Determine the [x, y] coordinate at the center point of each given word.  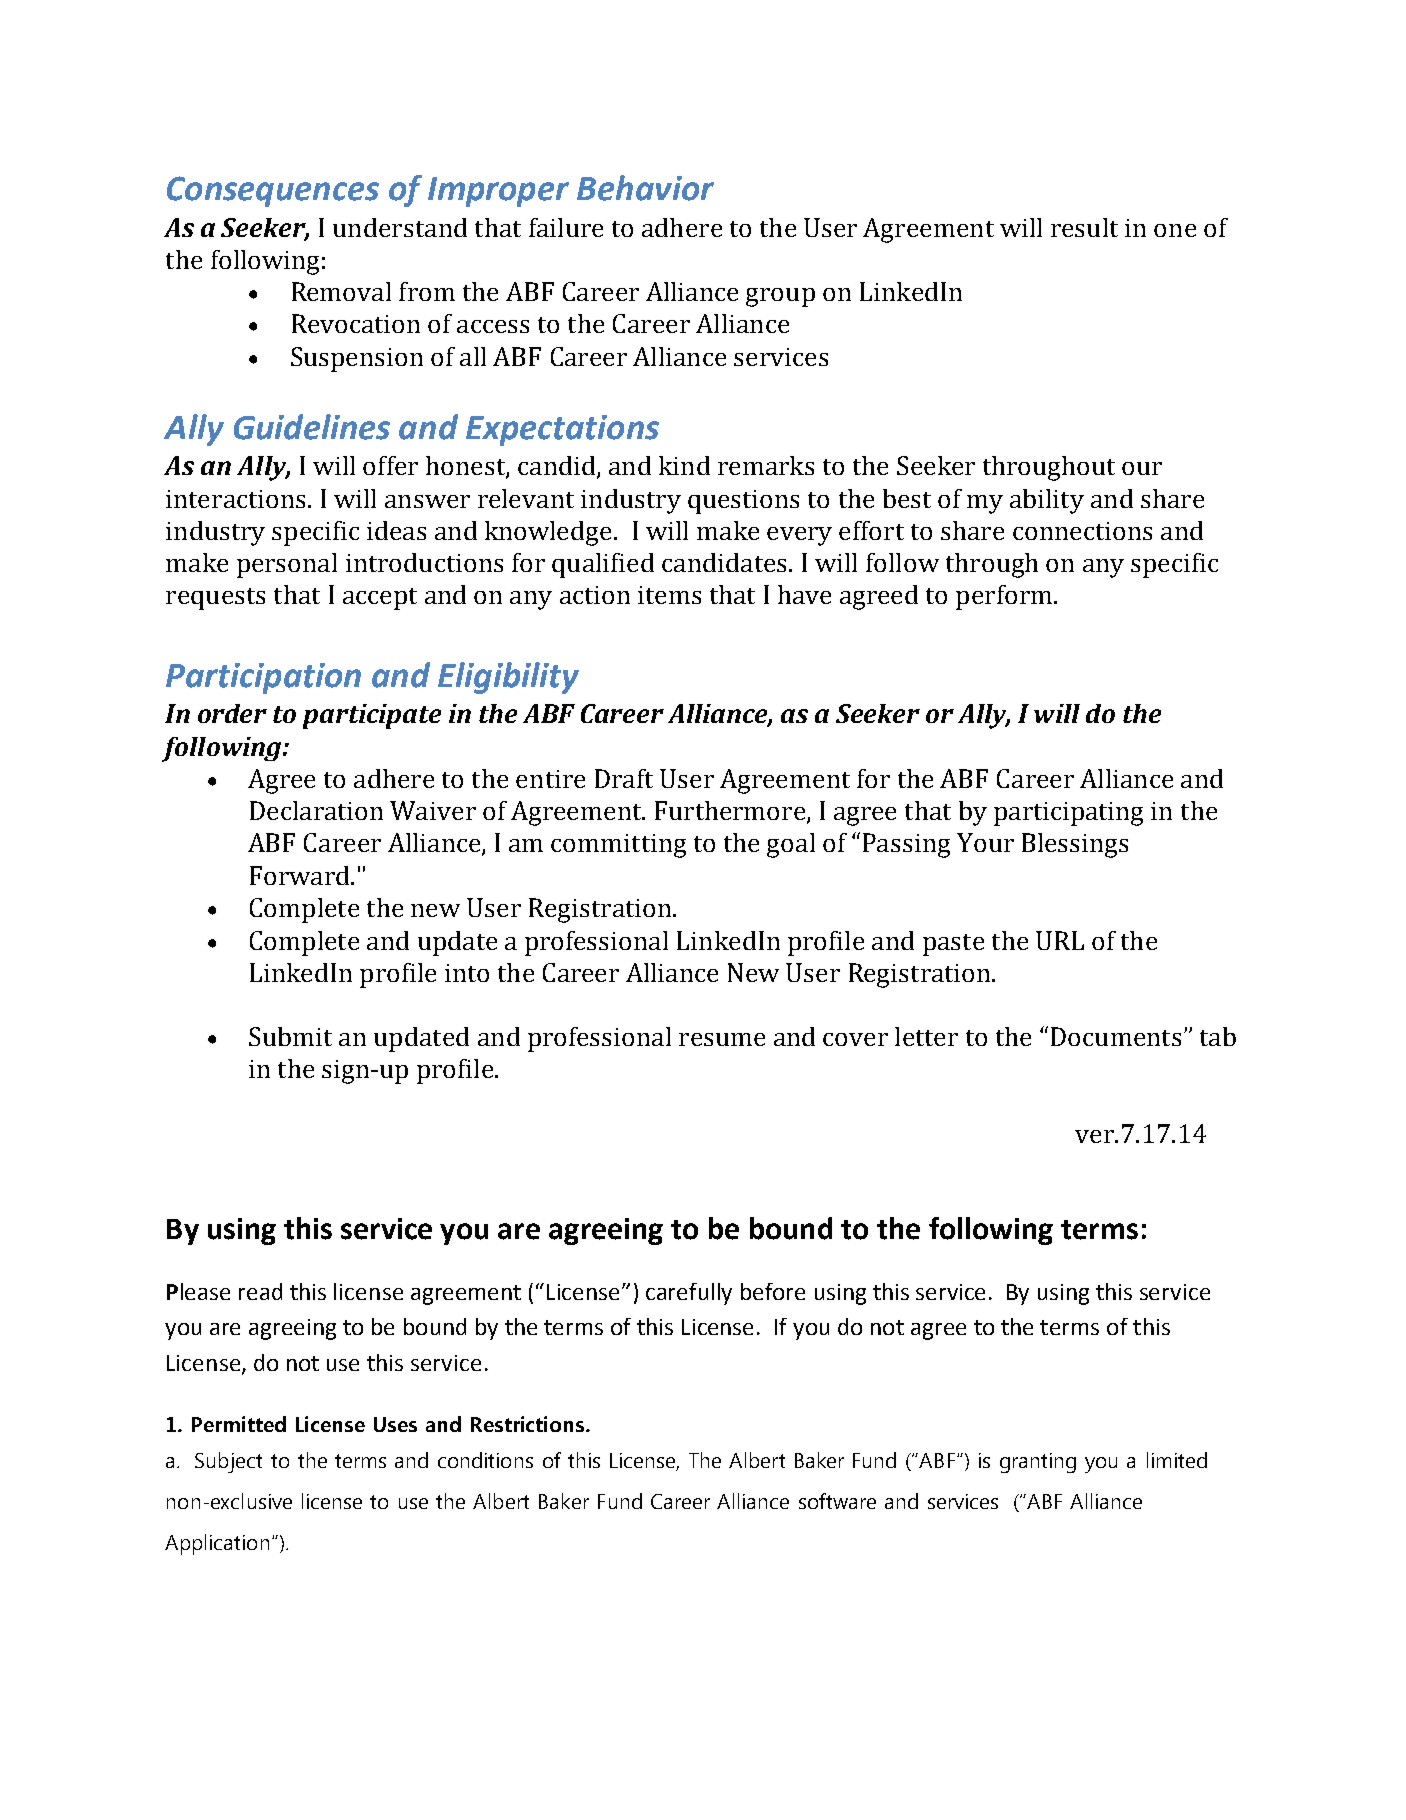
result [1084, 227]
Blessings [1075, 845]
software [837, 1501]
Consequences [273, 191]
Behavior [645, 188]
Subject [228, 1462]
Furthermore [731, 812]
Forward [301, 875]
